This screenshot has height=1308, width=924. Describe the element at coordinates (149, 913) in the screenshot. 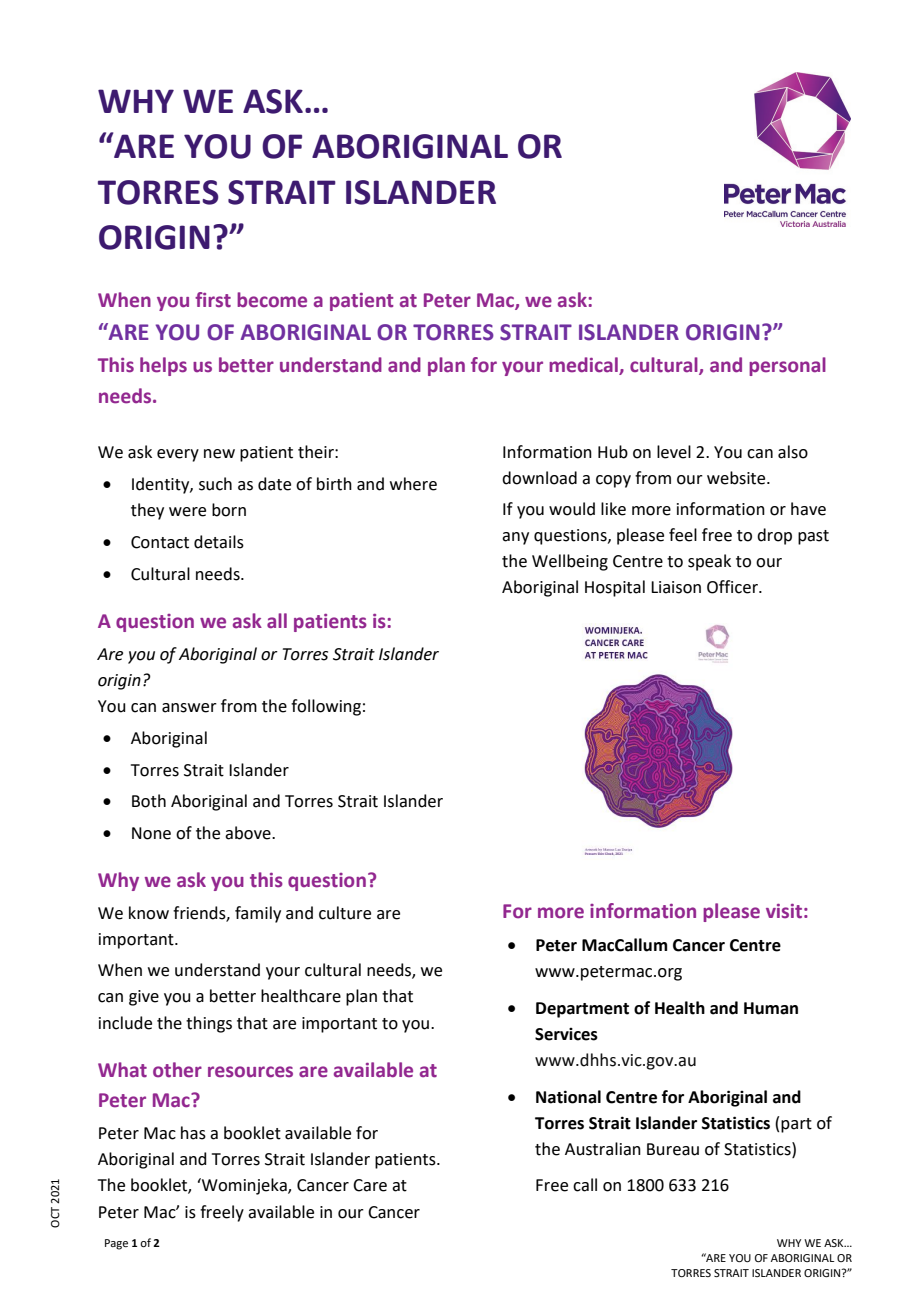

I see `know` at that location.
